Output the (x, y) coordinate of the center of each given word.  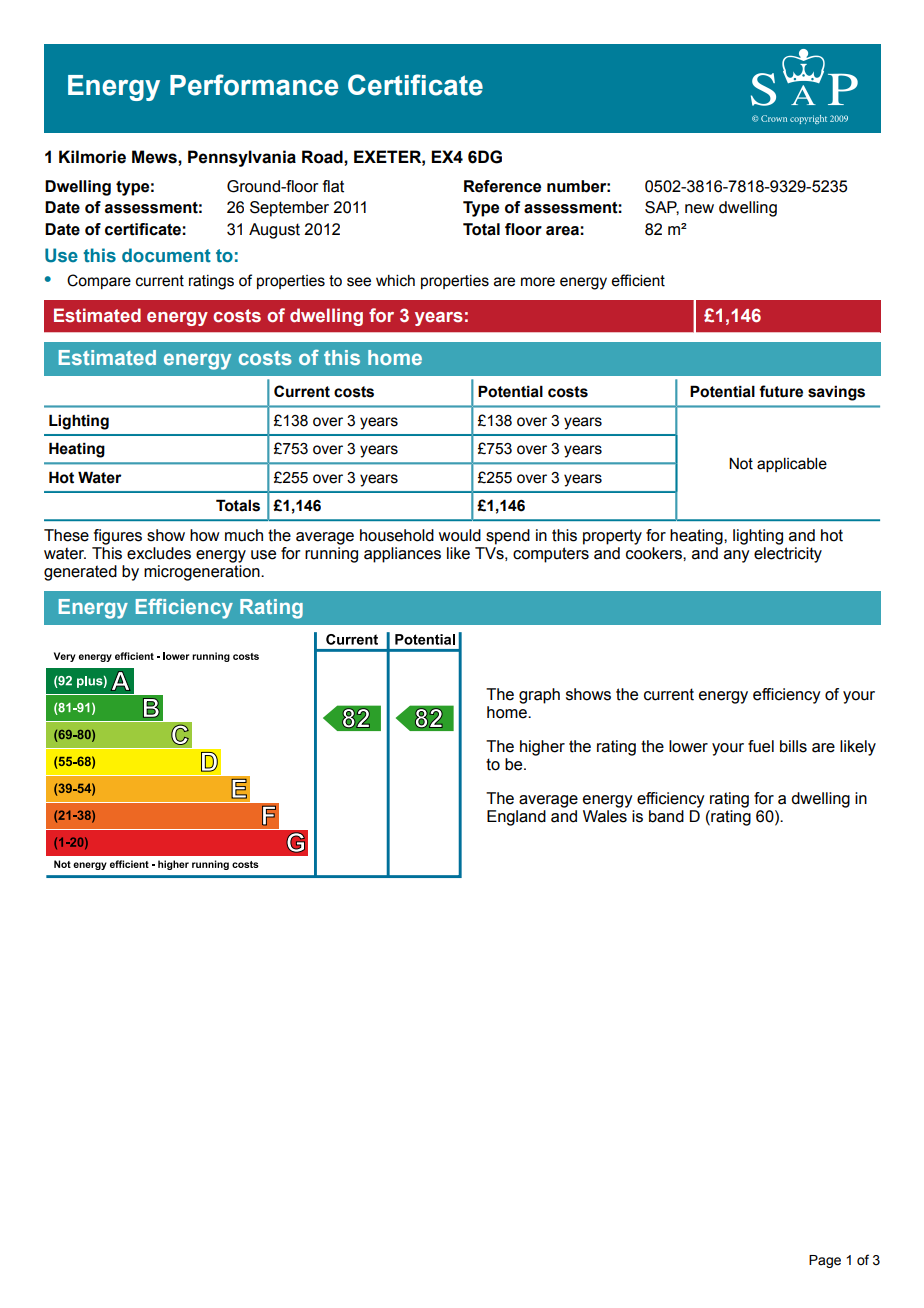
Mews (155, 157)
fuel (761, 746)
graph (539, 696)
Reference (502, 186)
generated (80, 573)
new (699, 209)
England (516, 818)
